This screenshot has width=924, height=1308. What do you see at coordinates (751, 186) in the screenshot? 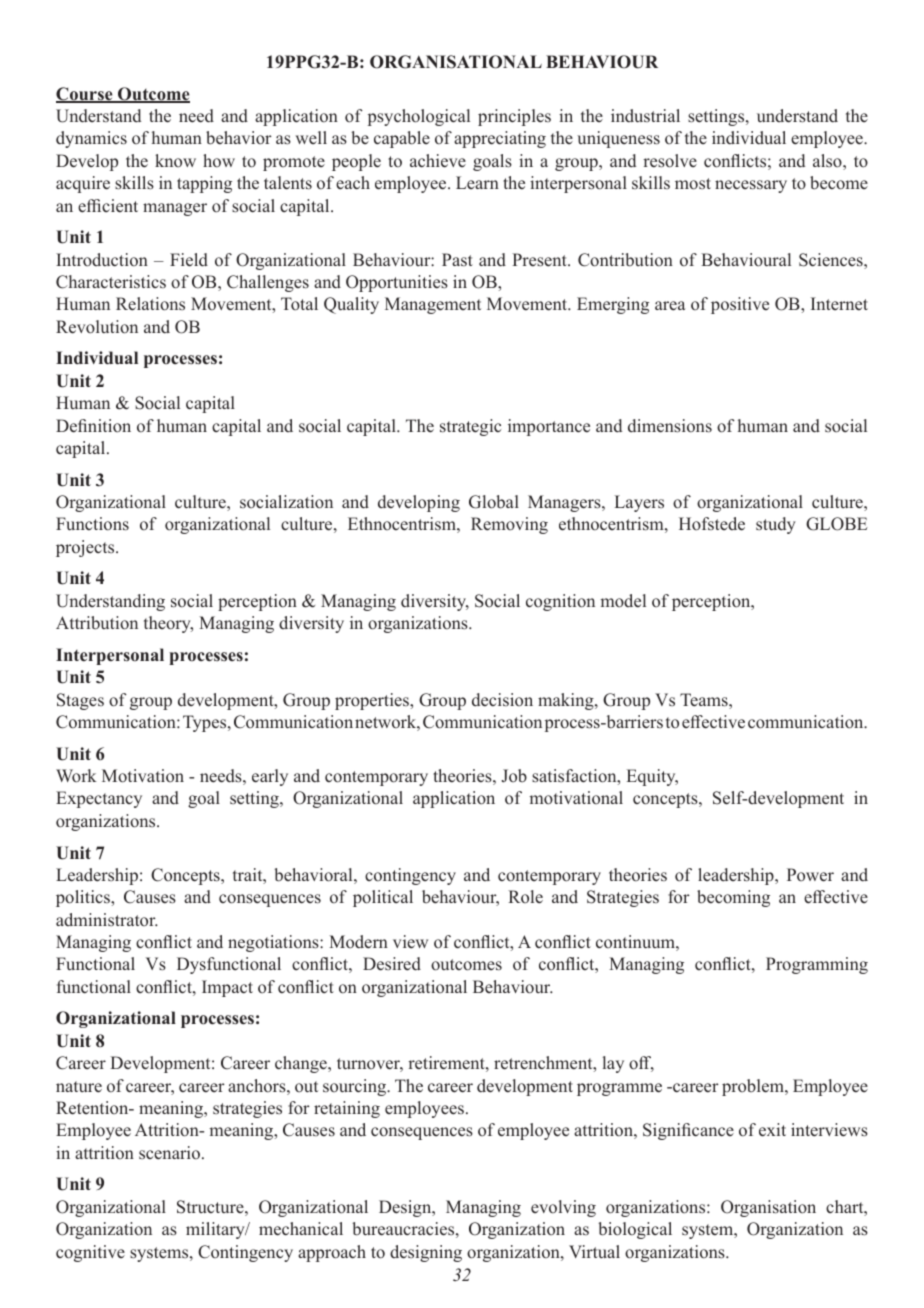
I see `necessary` at bounding box center [751, 186].
